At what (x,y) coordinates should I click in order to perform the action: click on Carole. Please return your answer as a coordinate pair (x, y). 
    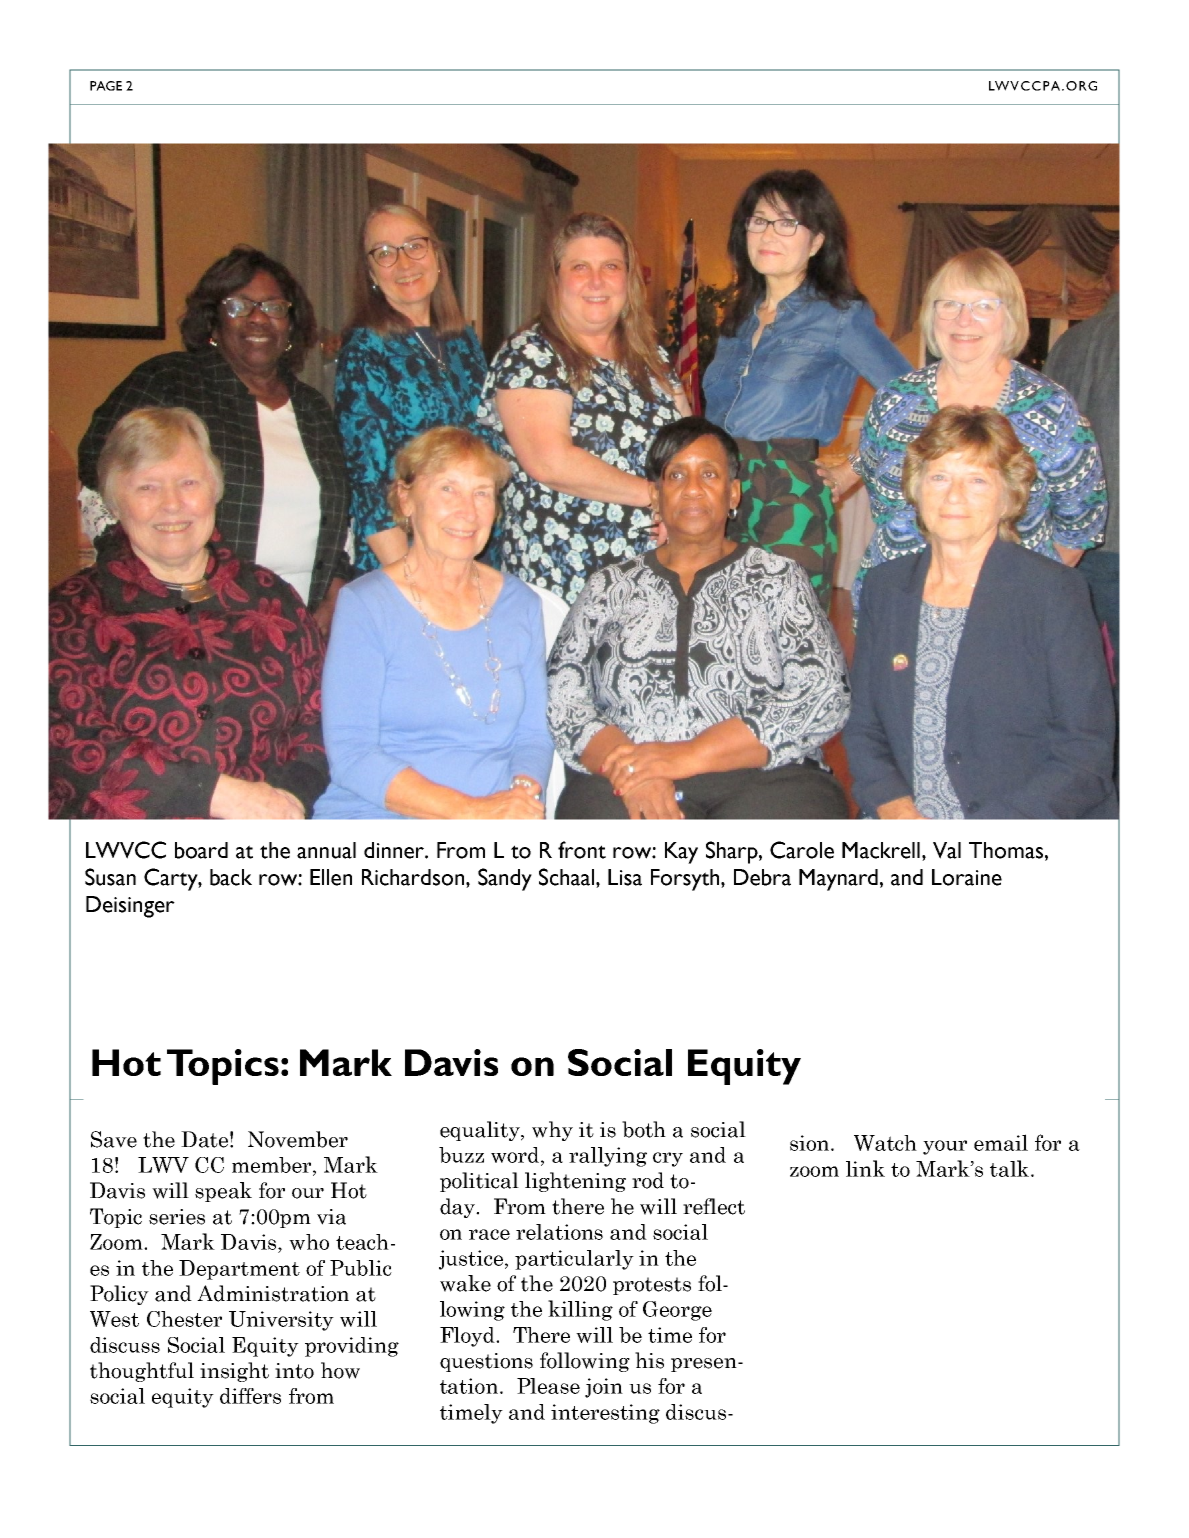
    Looking at the image, I should click on (802, 850).
